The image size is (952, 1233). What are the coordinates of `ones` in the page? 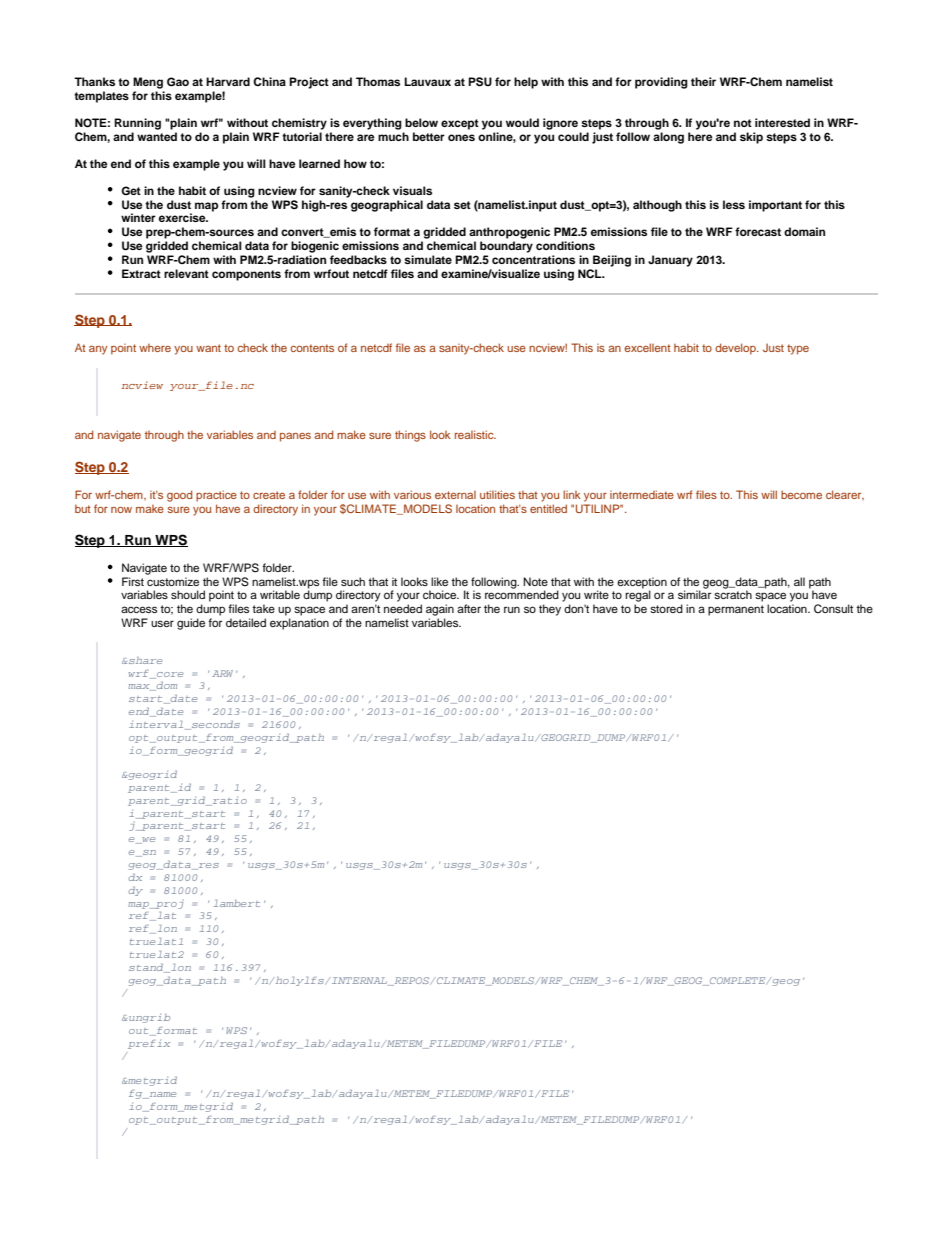 It's located at (461, 137).
